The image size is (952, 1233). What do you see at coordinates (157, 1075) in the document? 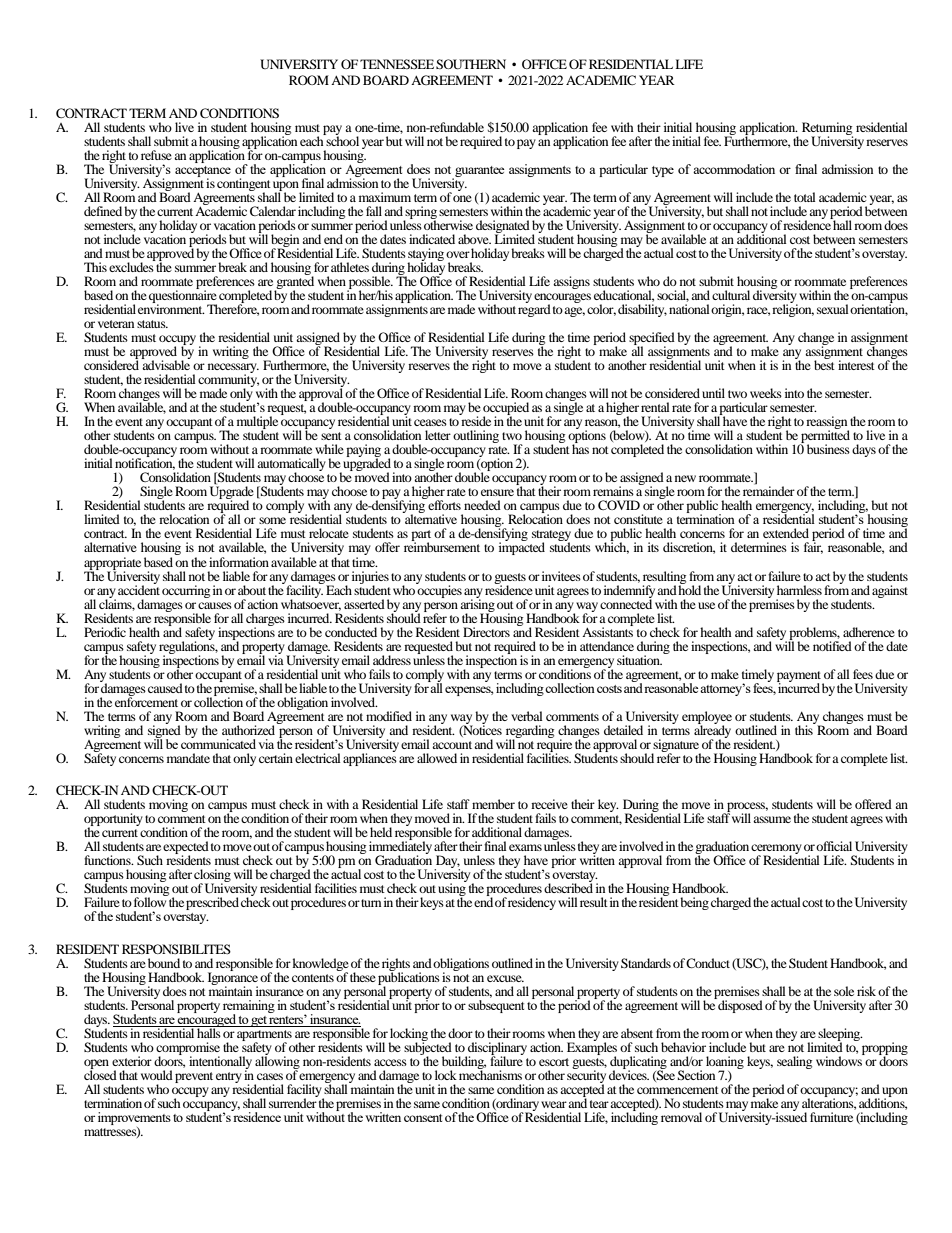
I see `would` at bounding box center [157, 1075].
